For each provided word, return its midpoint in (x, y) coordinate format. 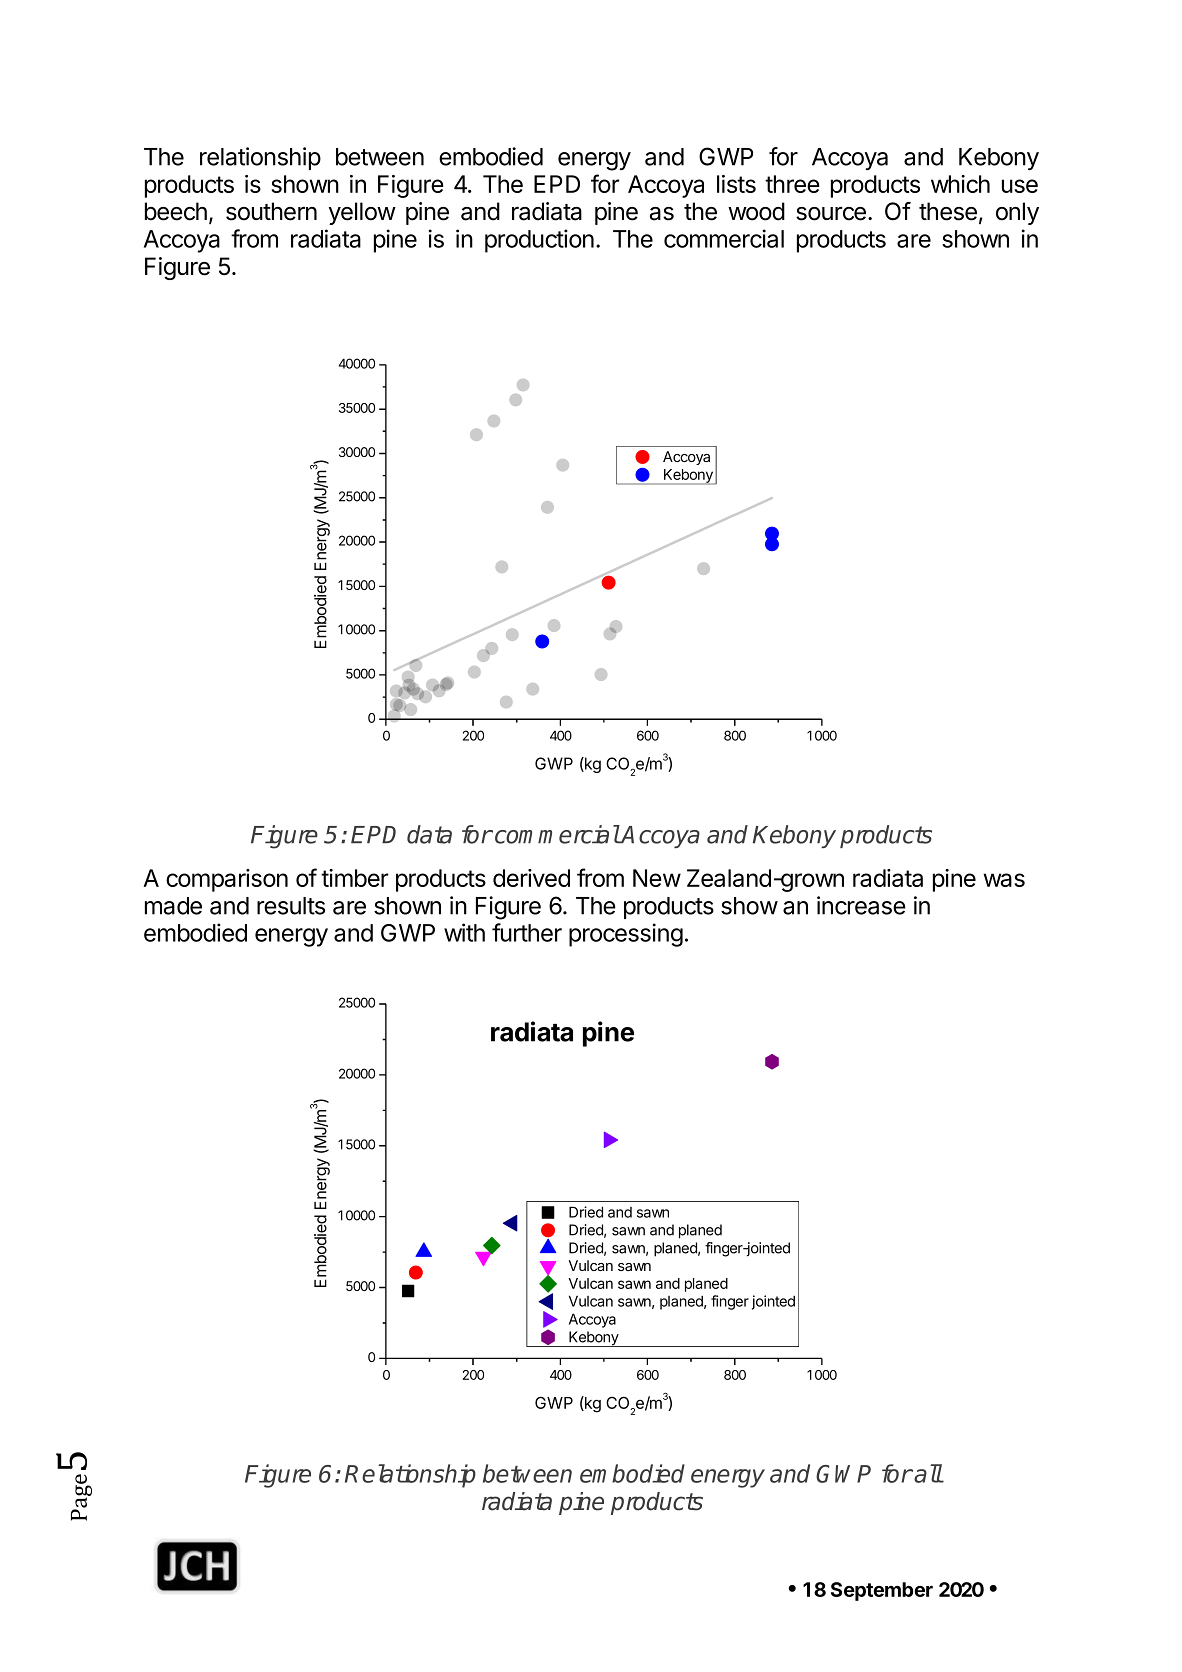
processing (626, 935)
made (173, 906)
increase (861, 905)
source (831, 214)
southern (271, 211)
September (882, 1591)
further (527, 932)
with (464, 932)
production (539, 241)
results (291, 906)
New (657, 878)
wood (756, 211)
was (1004, 880)
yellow (362, 213)
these (948, 211)
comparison (227, 880)
